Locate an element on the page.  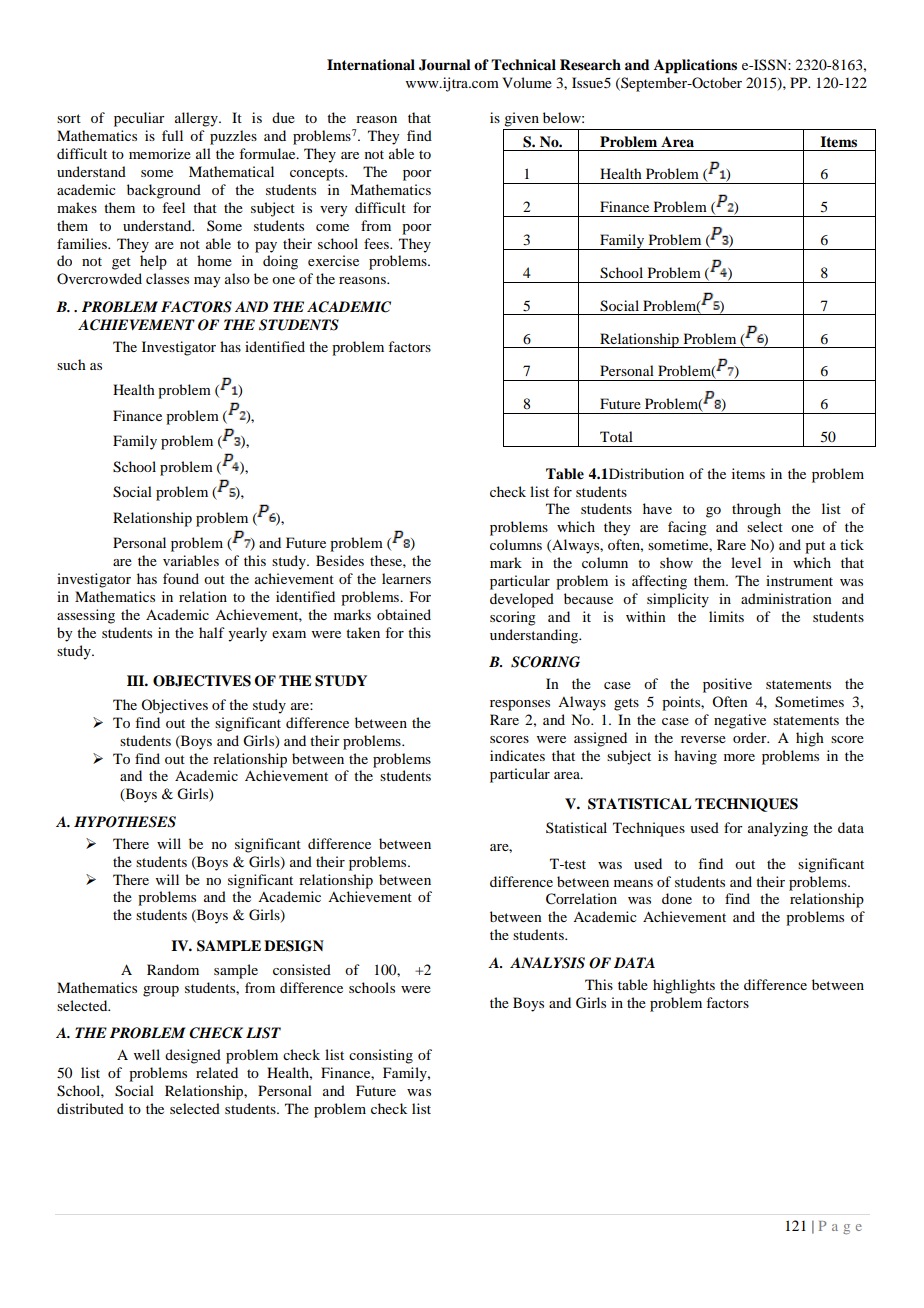
peculiar is located at coordinates (139, 119).
